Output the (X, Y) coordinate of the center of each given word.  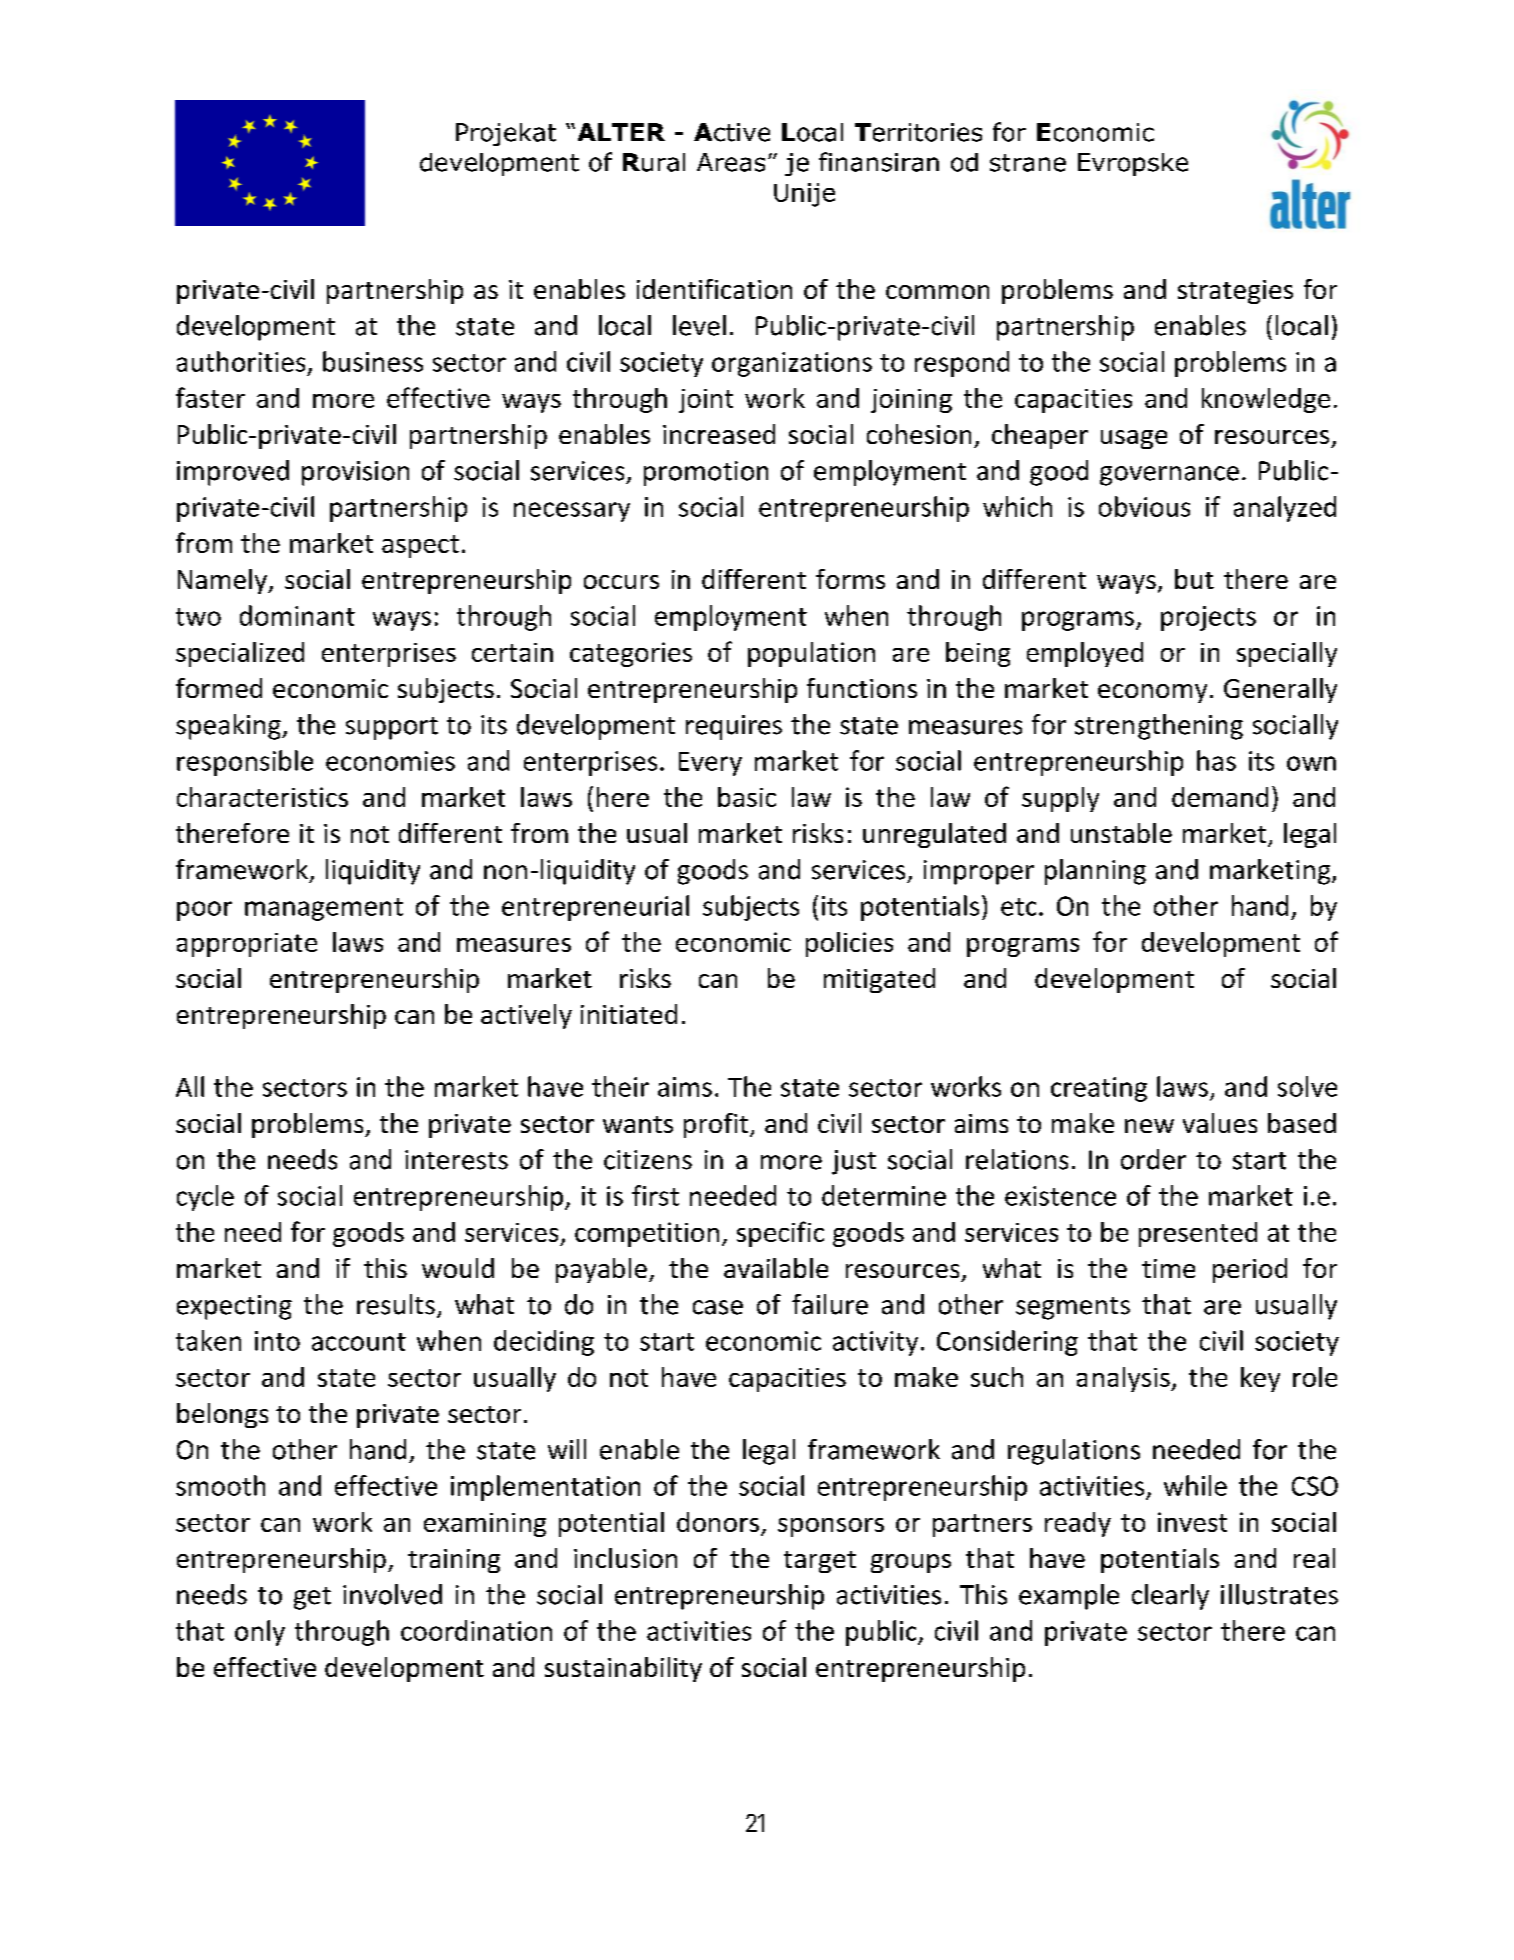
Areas (731, 162)
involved (392, 1594)
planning (1095, 872)
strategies (1235, 292)
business (373, 361)
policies (849, 944)
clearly (1170, 1597)
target (820, 1562)
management (324, 909)
